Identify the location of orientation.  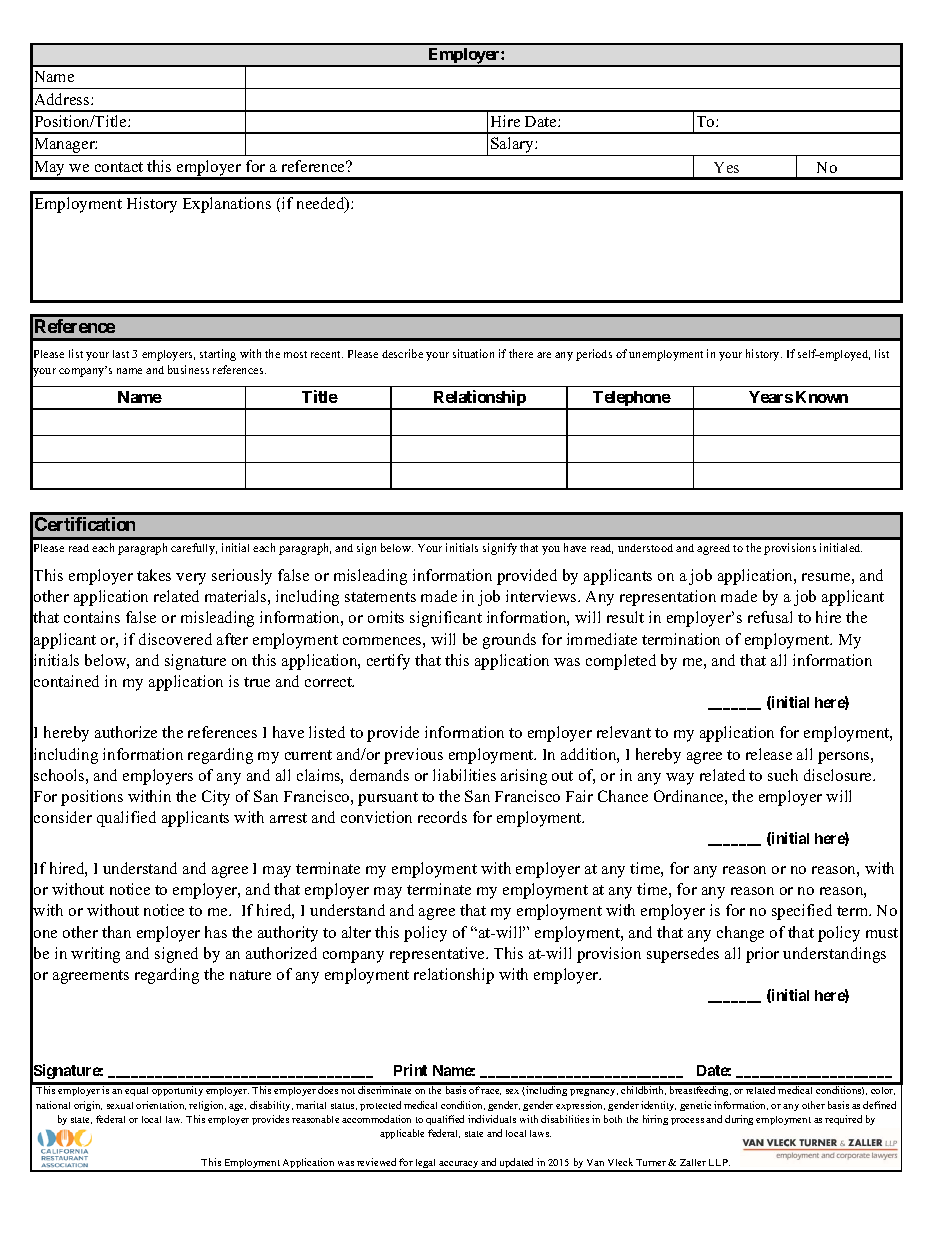
(161, 1105).
